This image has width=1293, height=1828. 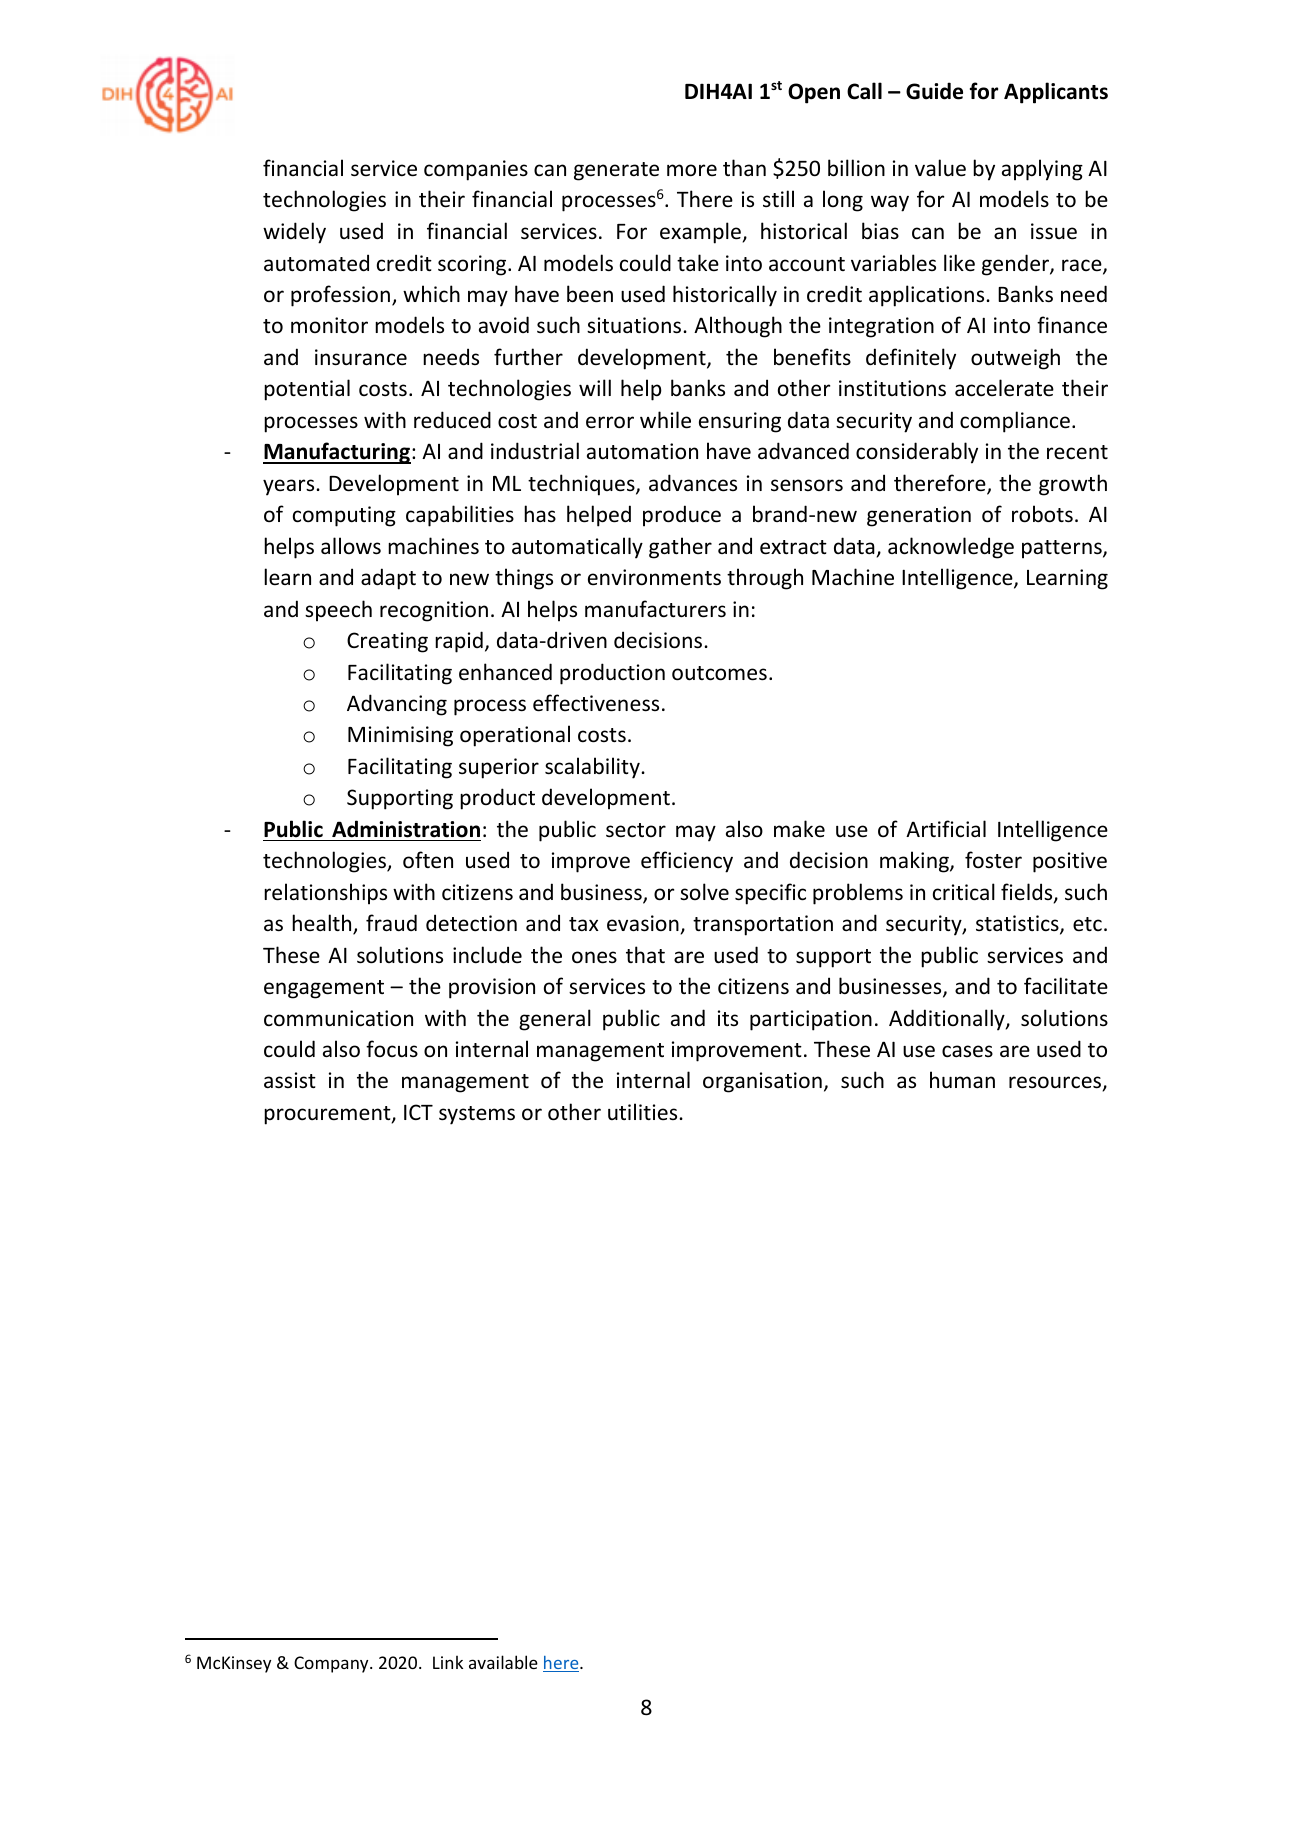 I want to click on robots, so click(x=1042, y=514).
